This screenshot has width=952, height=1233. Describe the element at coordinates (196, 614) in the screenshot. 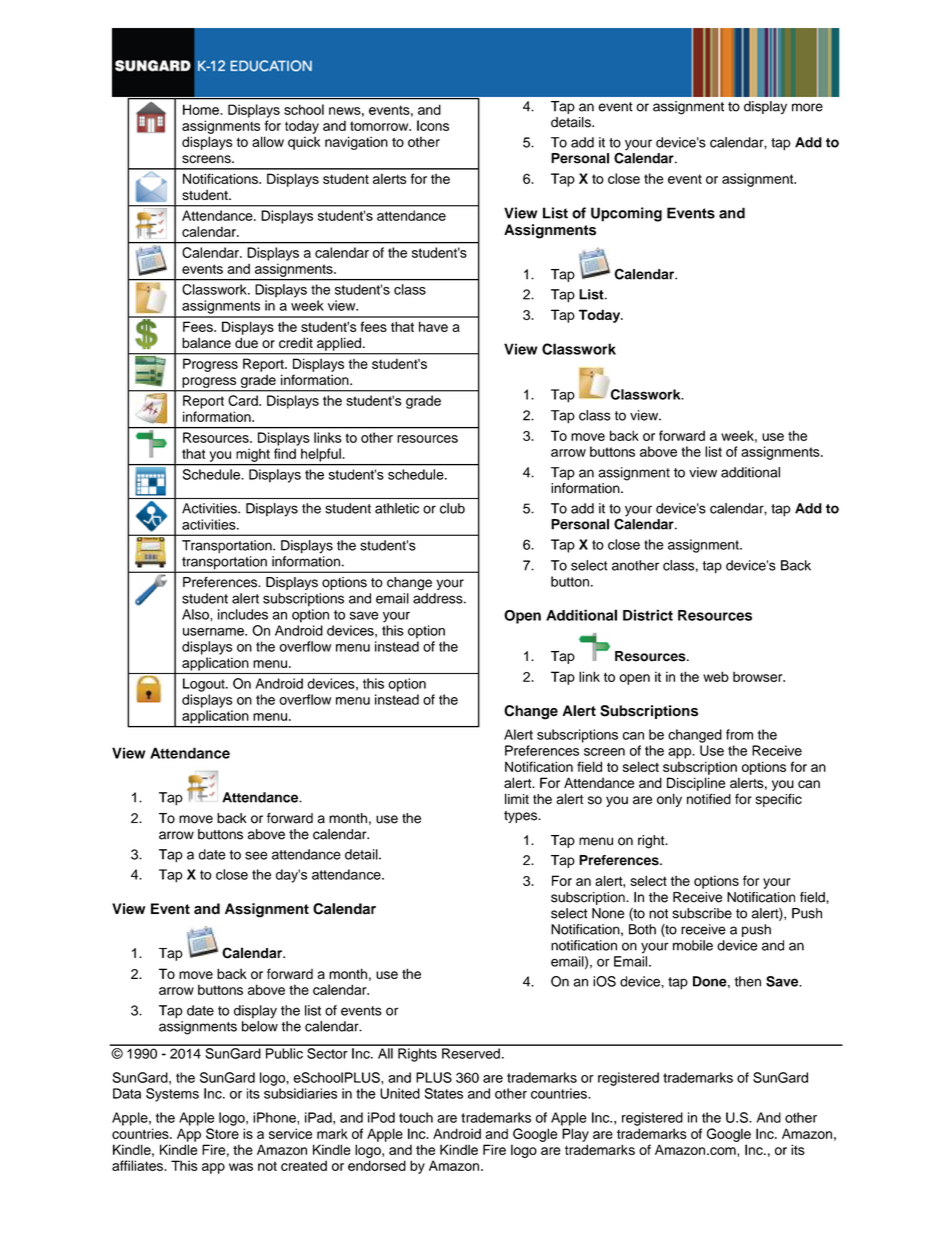

I see `Also` at that location.
